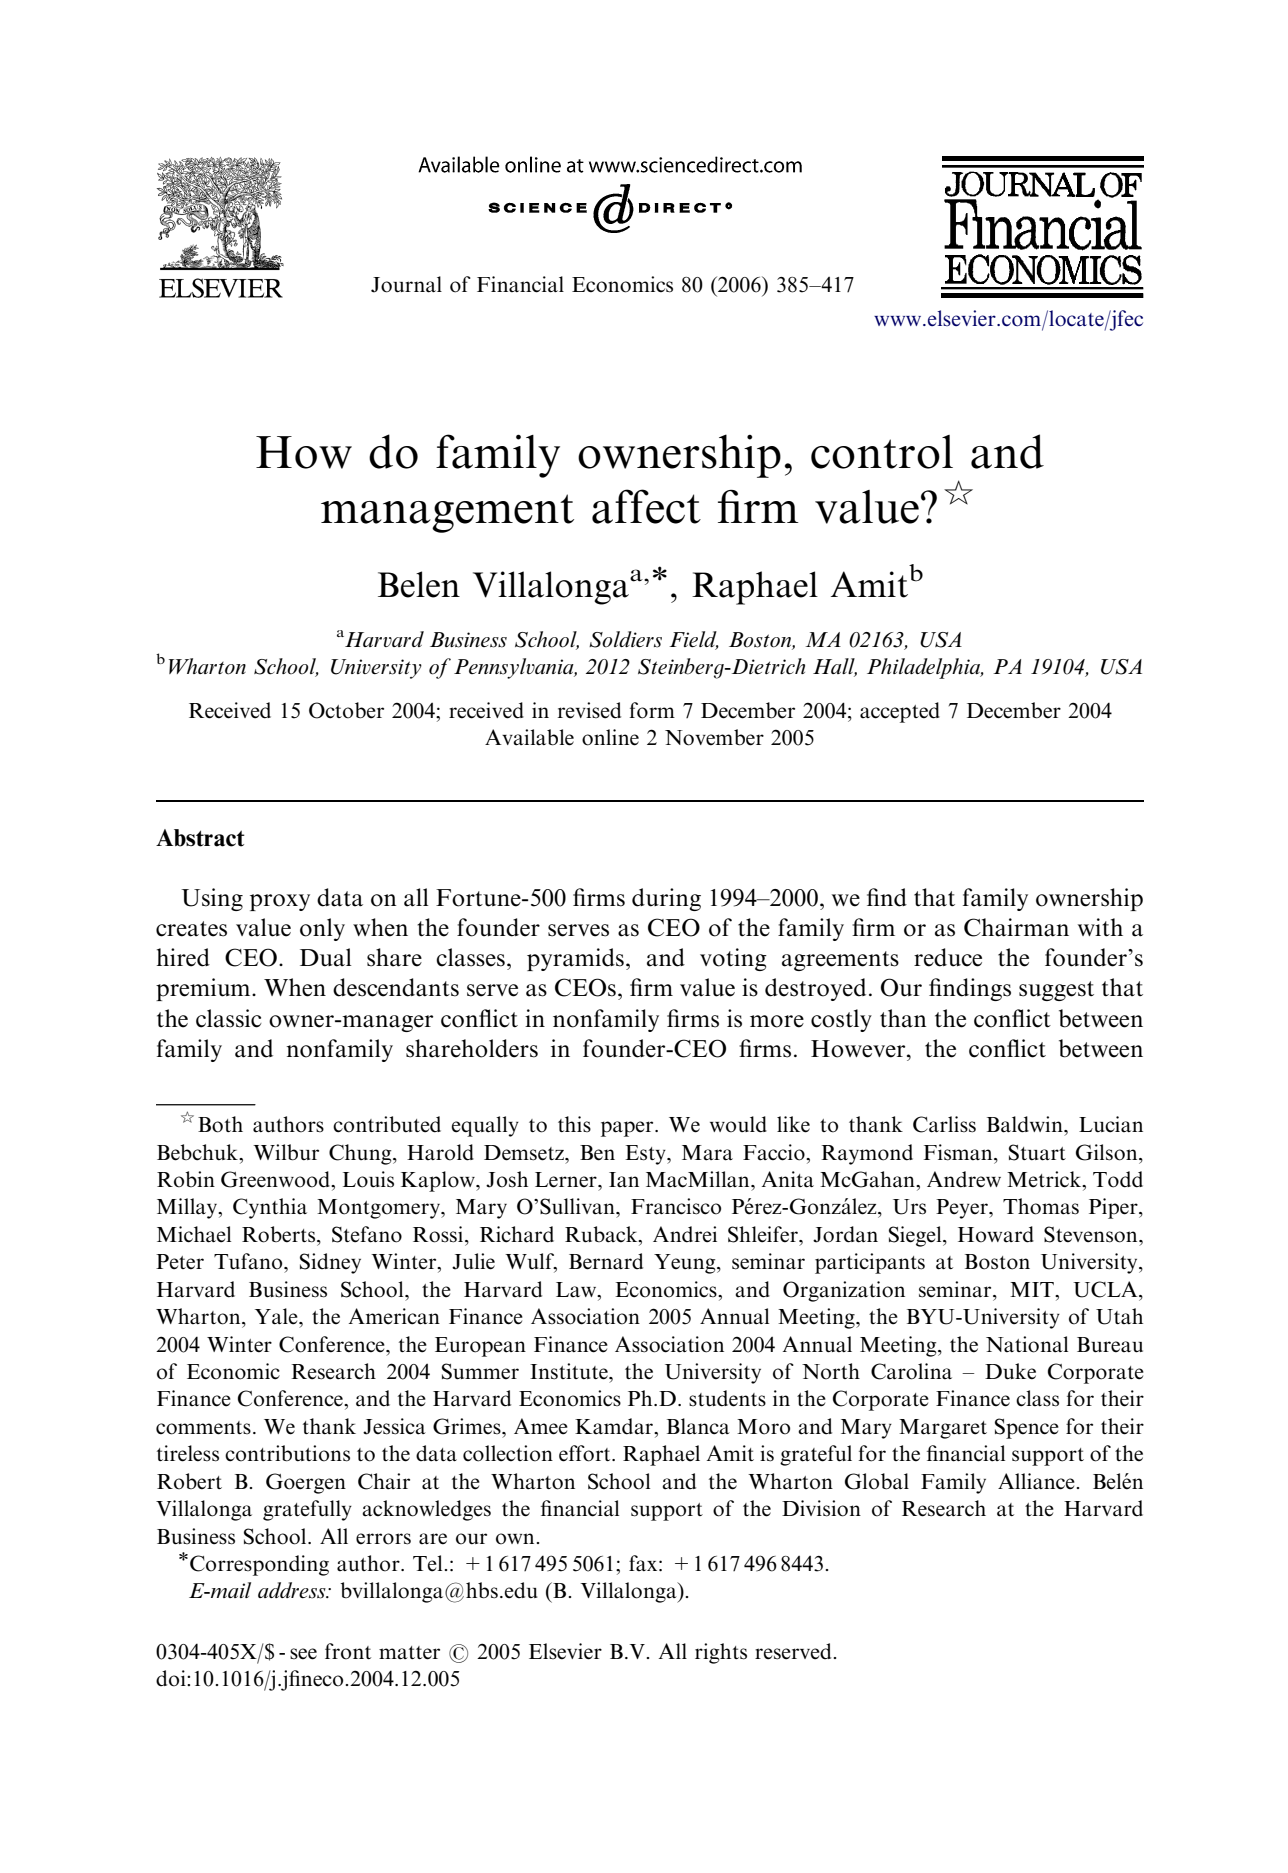 The width and height of the screenshot is (1288, 1873). Describe the element at coordinates (325, 957) in the screenshot. I see `Dual` at that location.
